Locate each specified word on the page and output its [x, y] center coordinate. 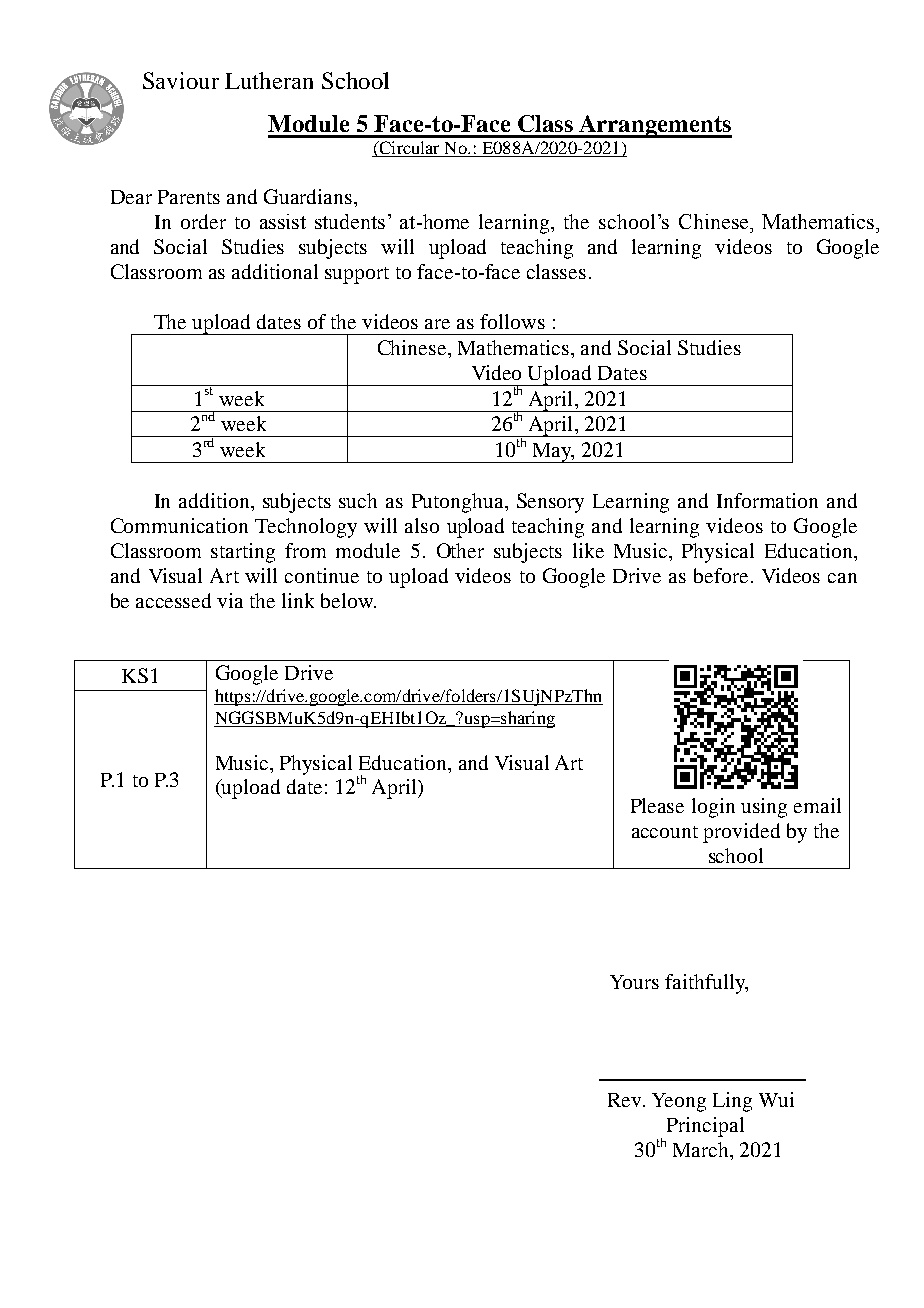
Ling [732, 1102]
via [230, 600]
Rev [626, 1100]
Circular [409, 149]
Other [460, 550]
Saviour [181, 80]
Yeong [679, 1102]
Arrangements [654, 126]
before [721, 575]
